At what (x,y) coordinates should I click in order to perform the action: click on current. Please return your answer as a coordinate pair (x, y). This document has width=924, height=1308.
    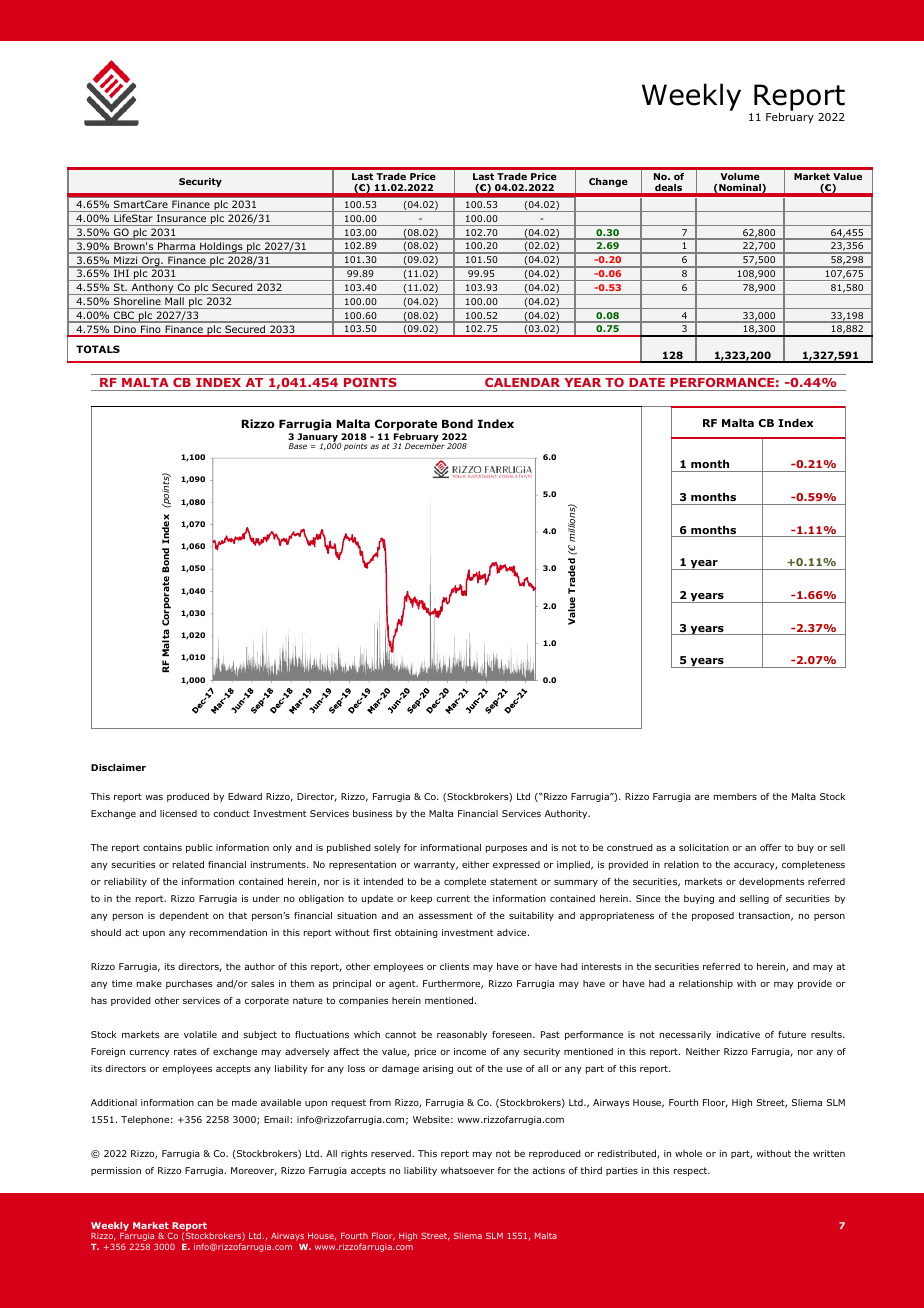
    Looking at the image, I should click on (453, 898).
